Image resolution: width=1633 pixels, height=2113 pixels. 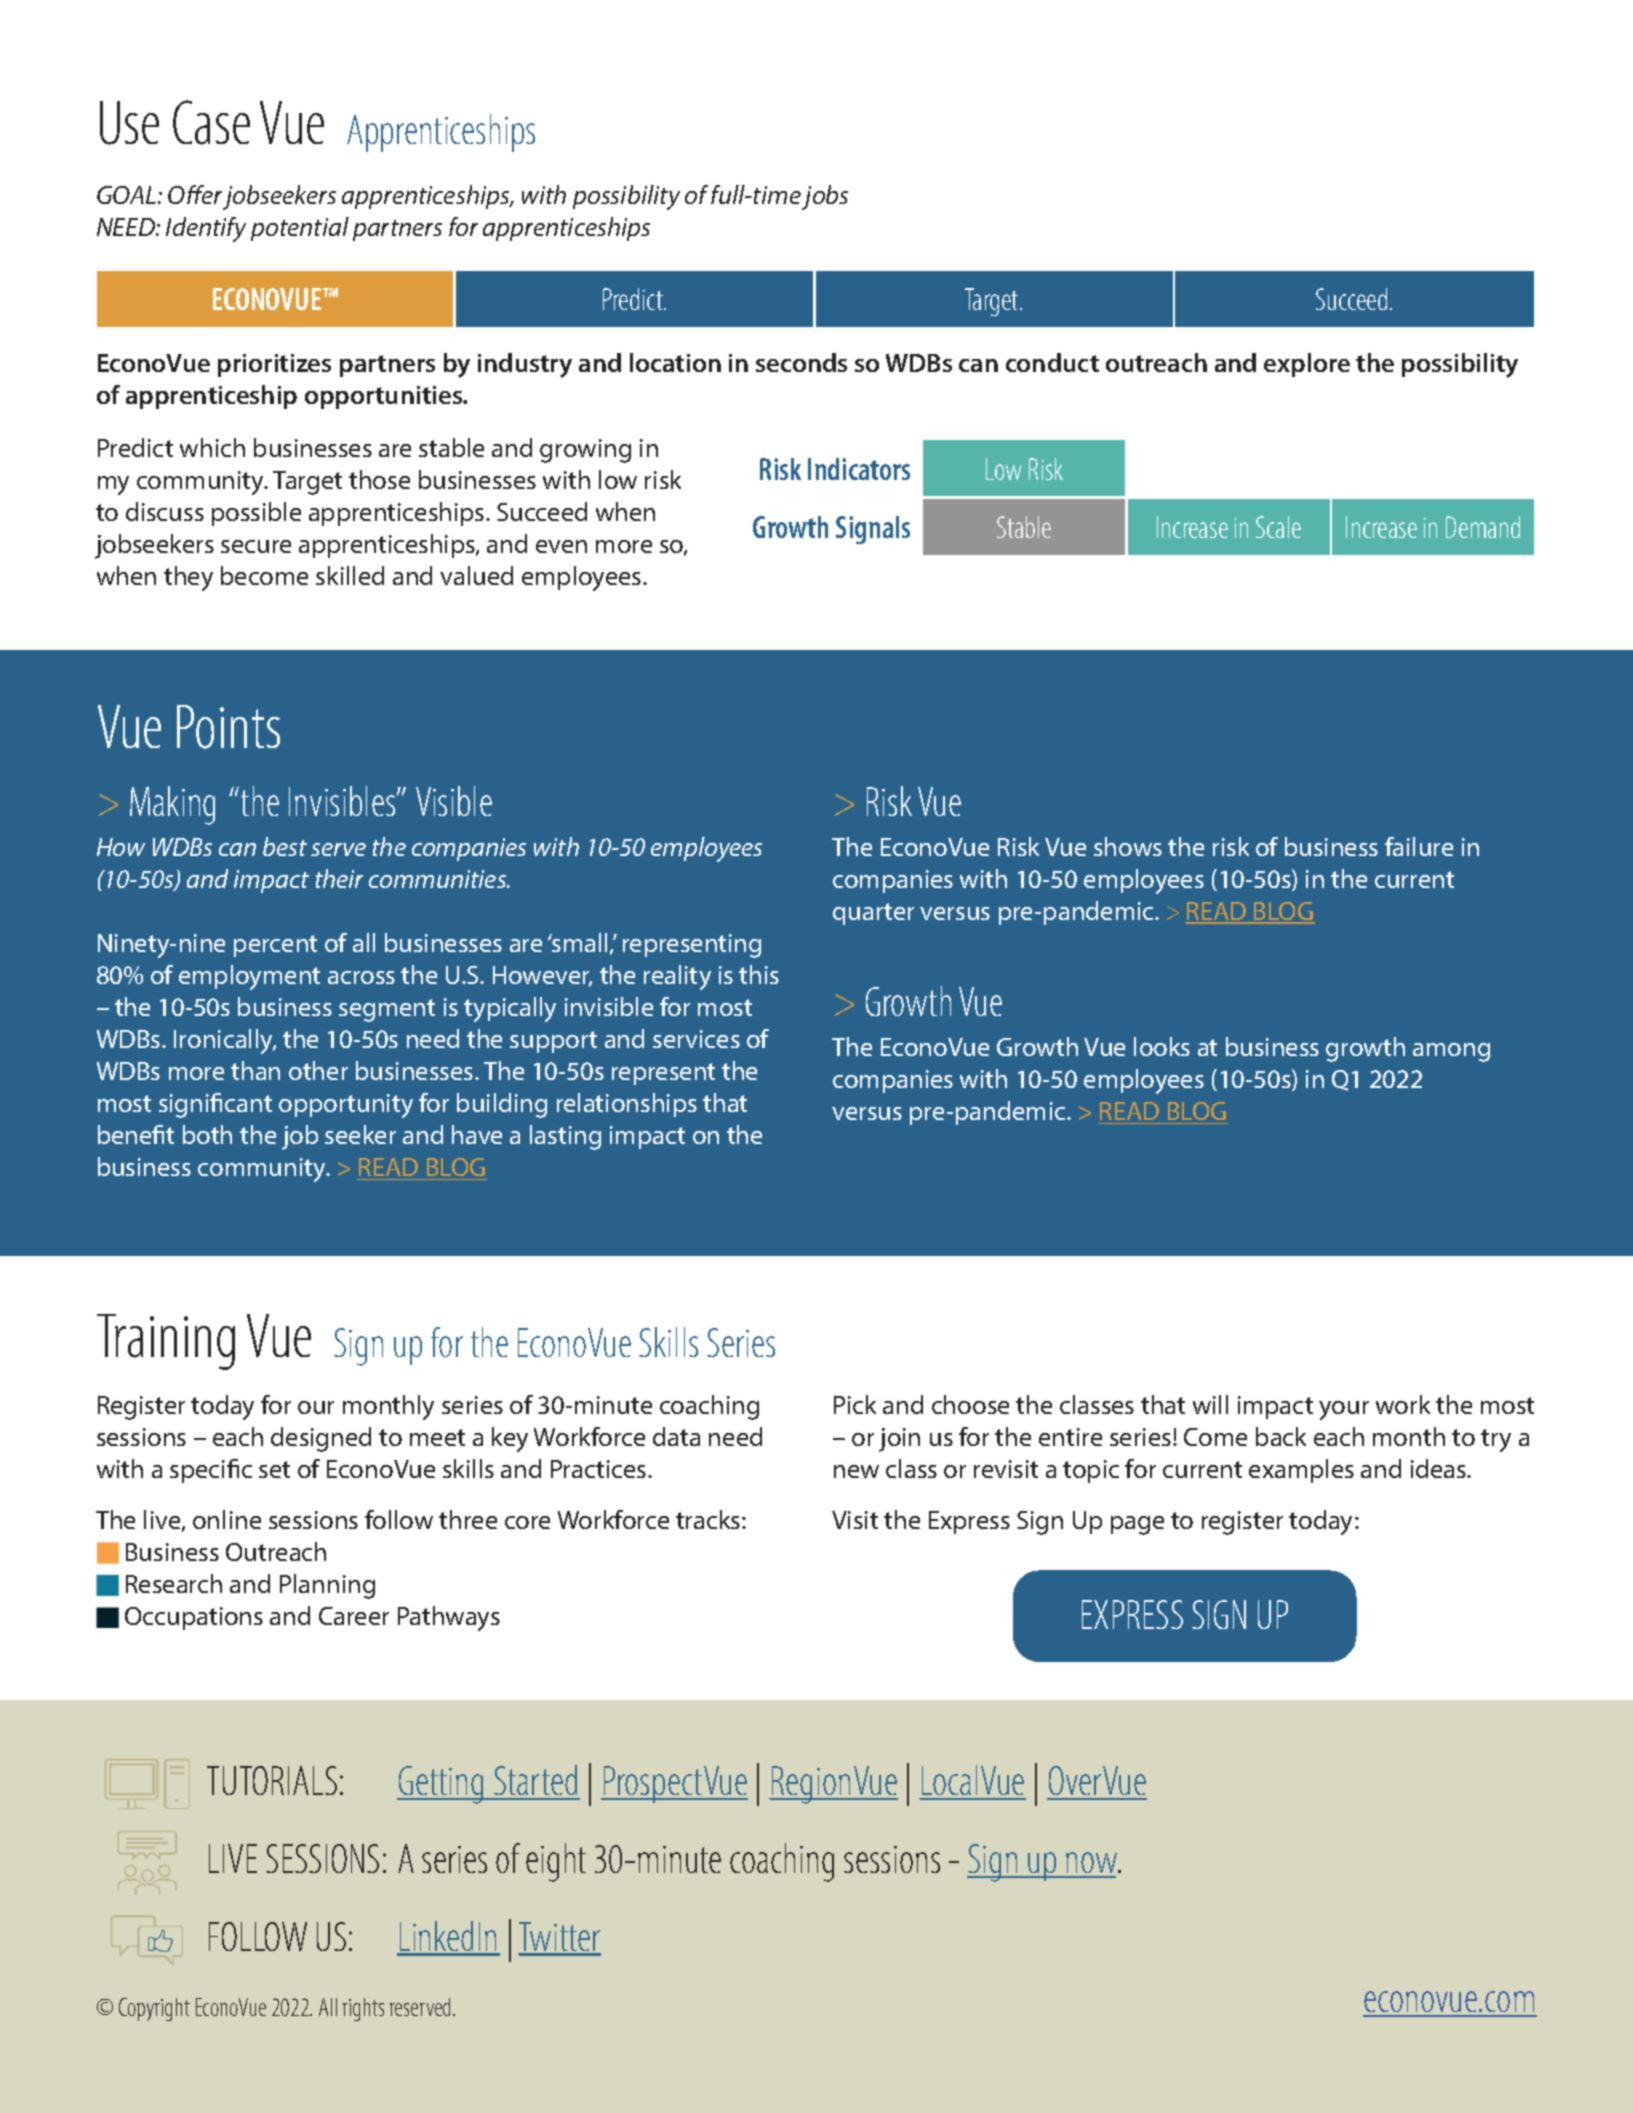 What do you see at coordinates (327, 1586) in the image?
I see `Planning` at bounding box center [327, 1586].
